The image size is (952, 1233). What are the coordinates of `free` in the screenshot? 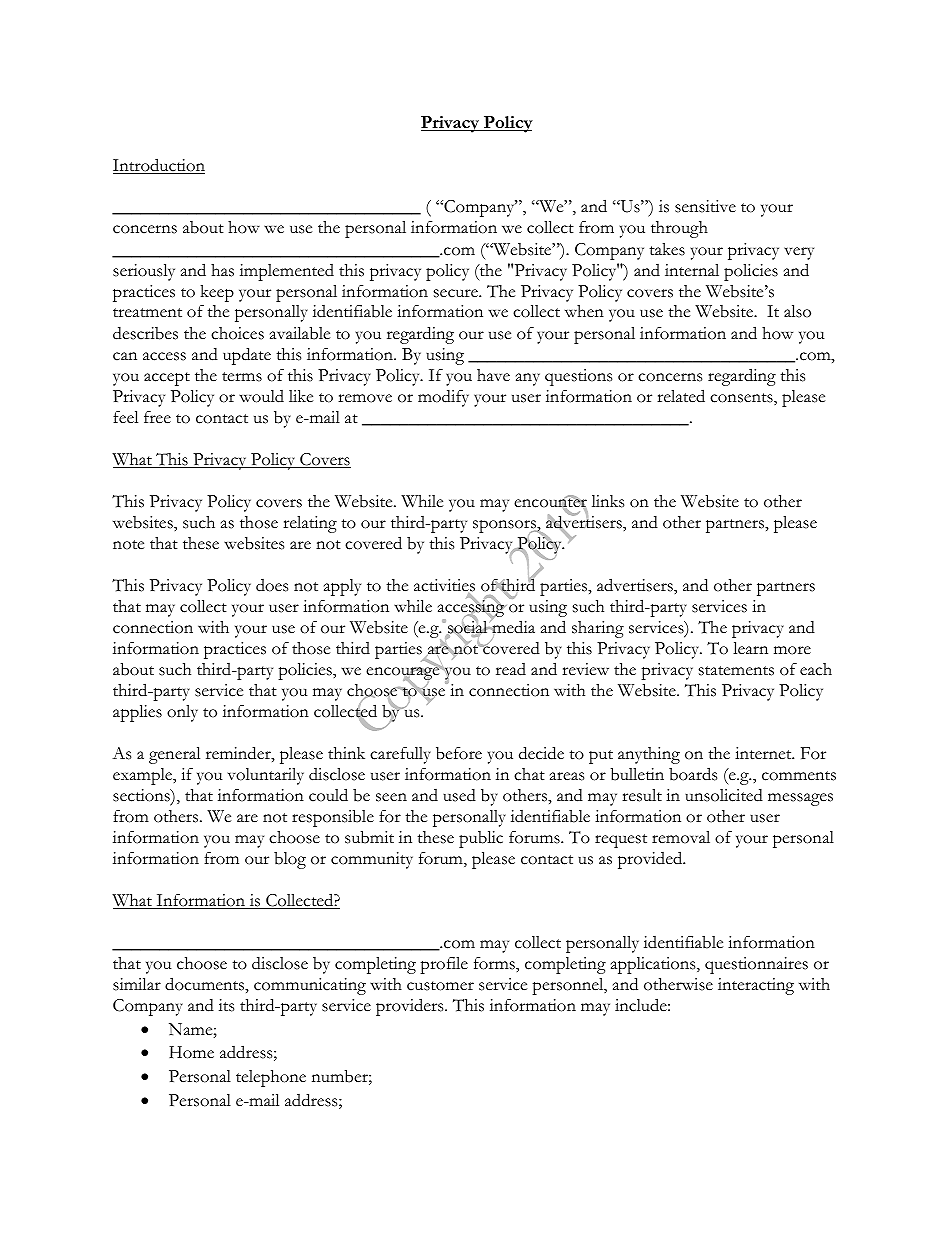 It's located at (157, 417).
